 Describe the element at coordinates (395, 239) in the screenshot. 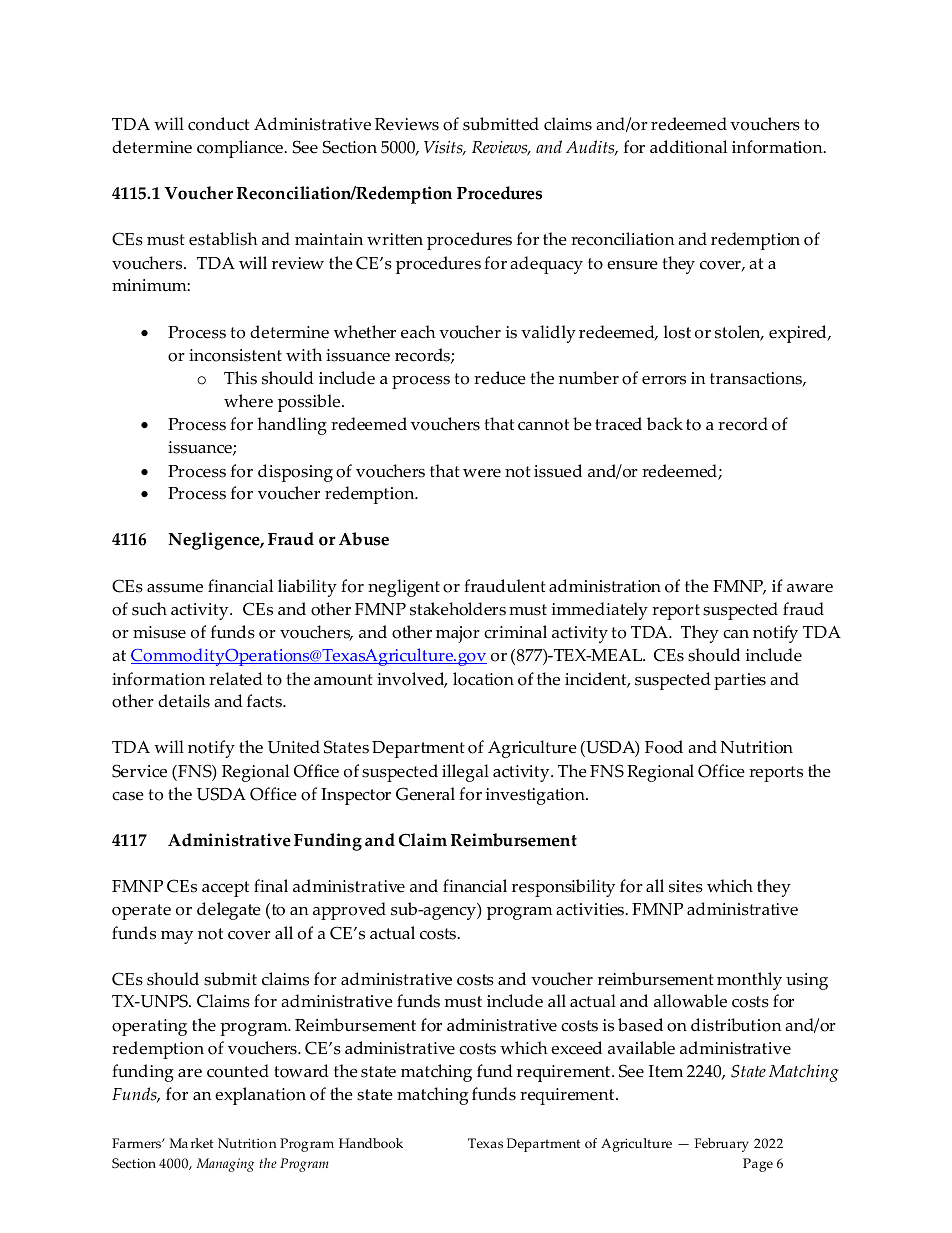

I see `written` at that location.
